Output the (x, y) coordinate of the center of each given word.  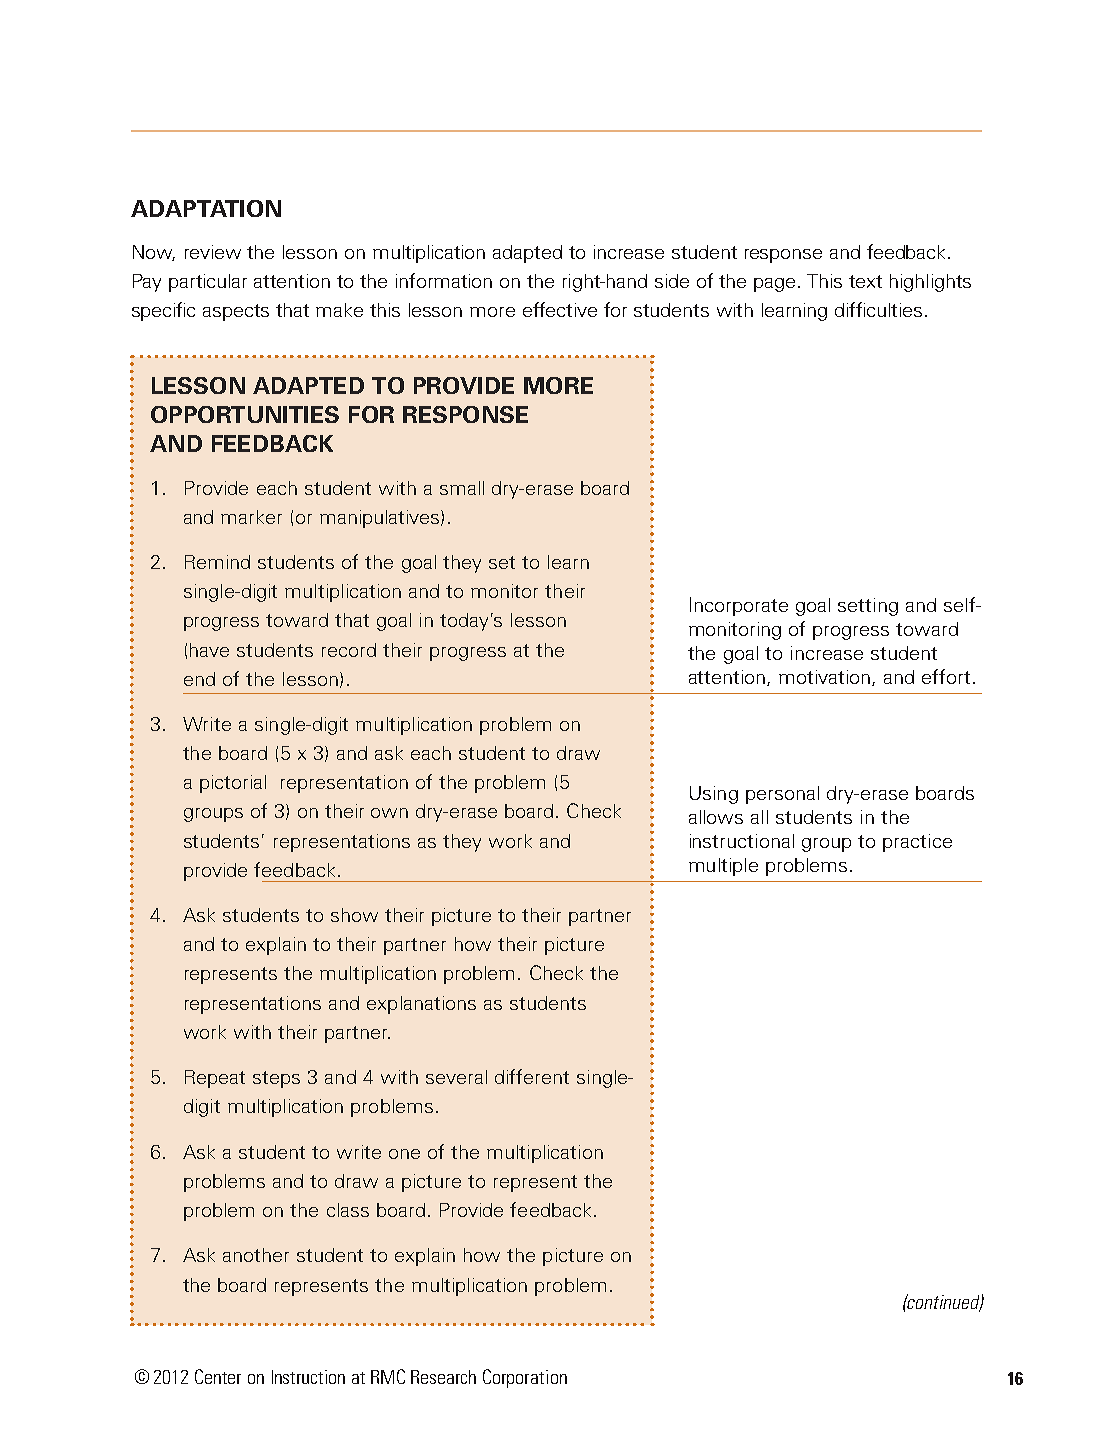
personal (782, 795)
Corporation (525, 1378)
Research (443, 1377)
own (389, 813)
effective (560, 309)
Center (218, 1376)
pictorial (233, 784)
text (865, 281)
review (213, 252)
